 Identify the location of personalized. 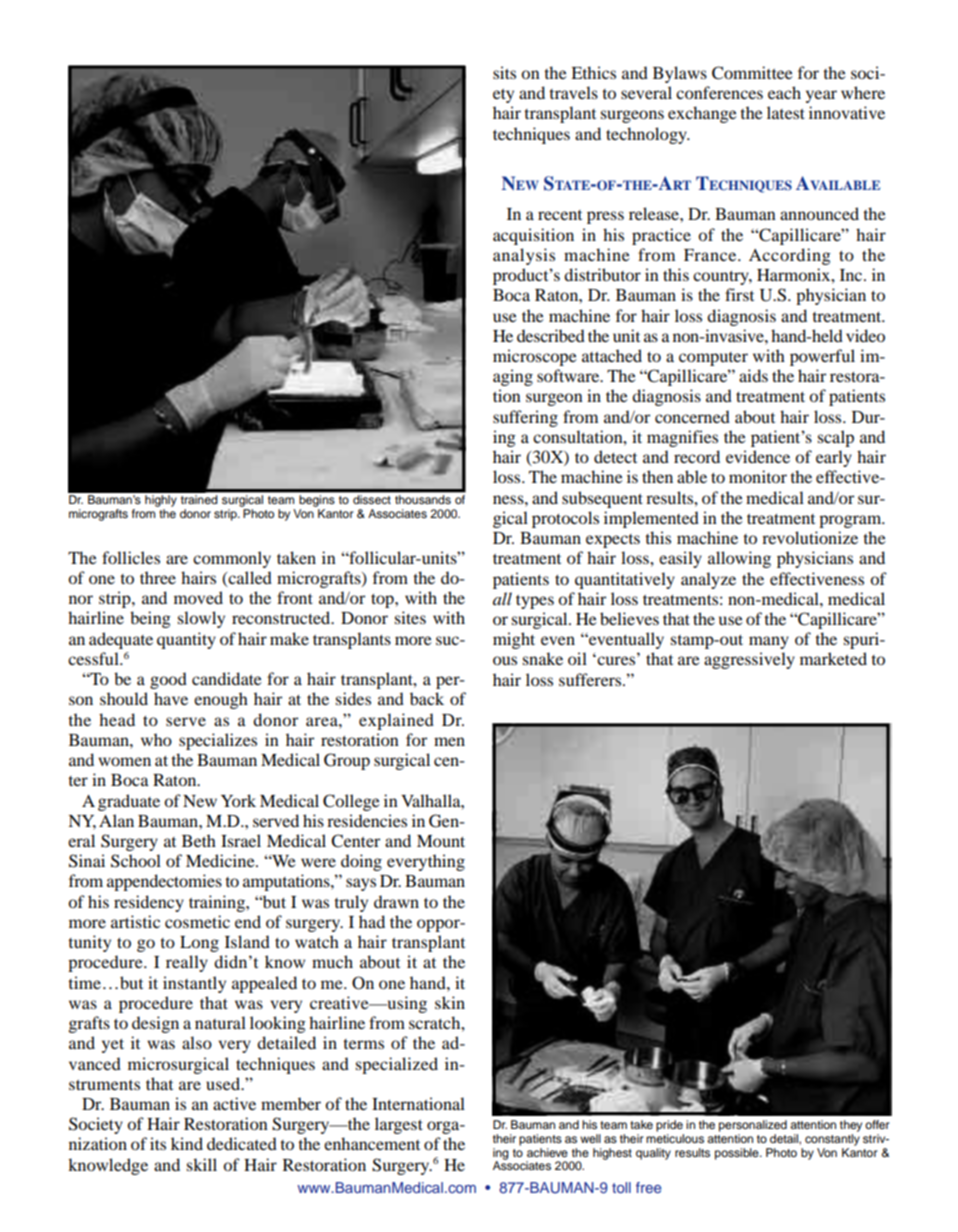
(753, 1126).
